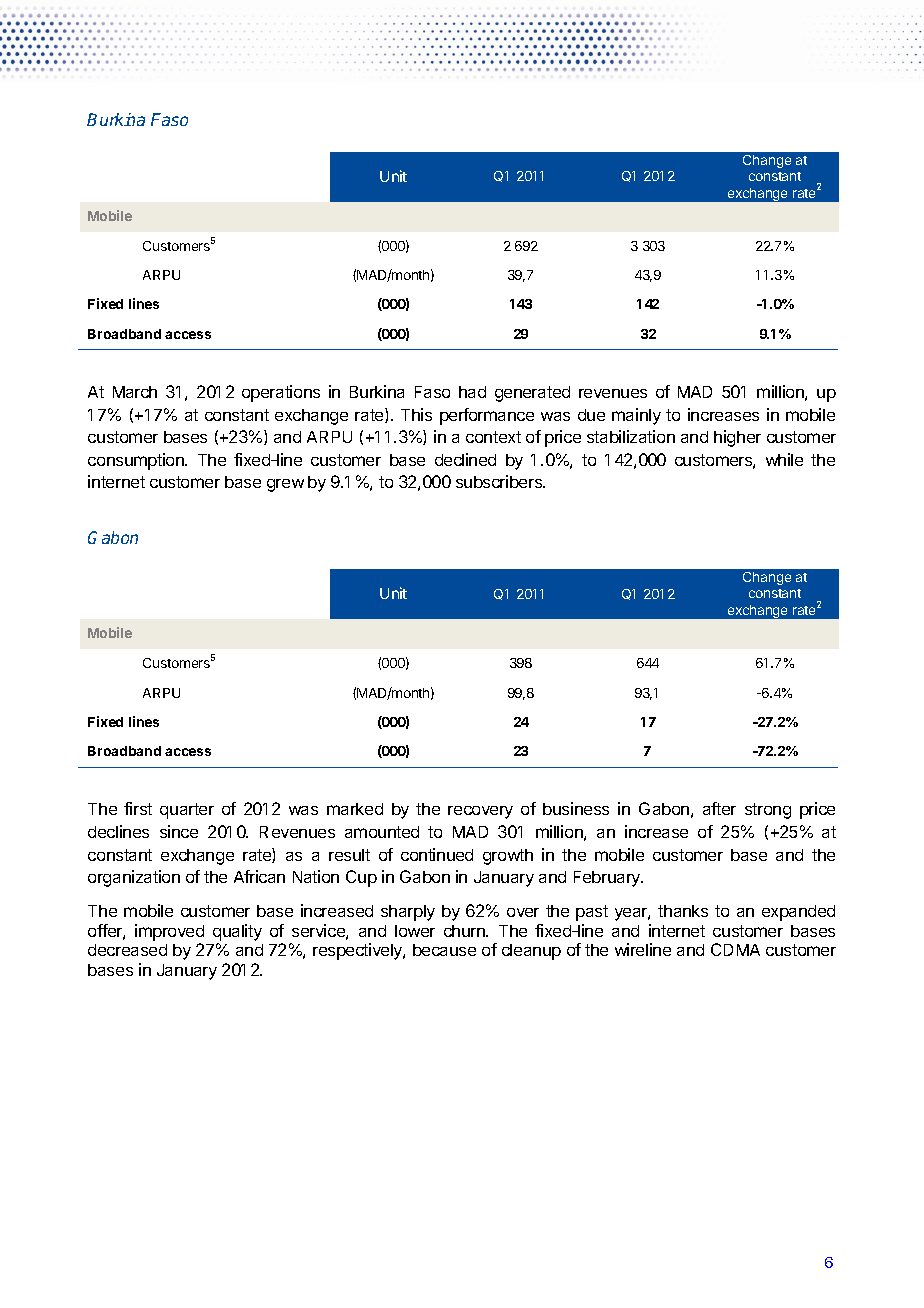  Describe the element at coordinates (281, 393) in the document. I see `operations` at that location.
